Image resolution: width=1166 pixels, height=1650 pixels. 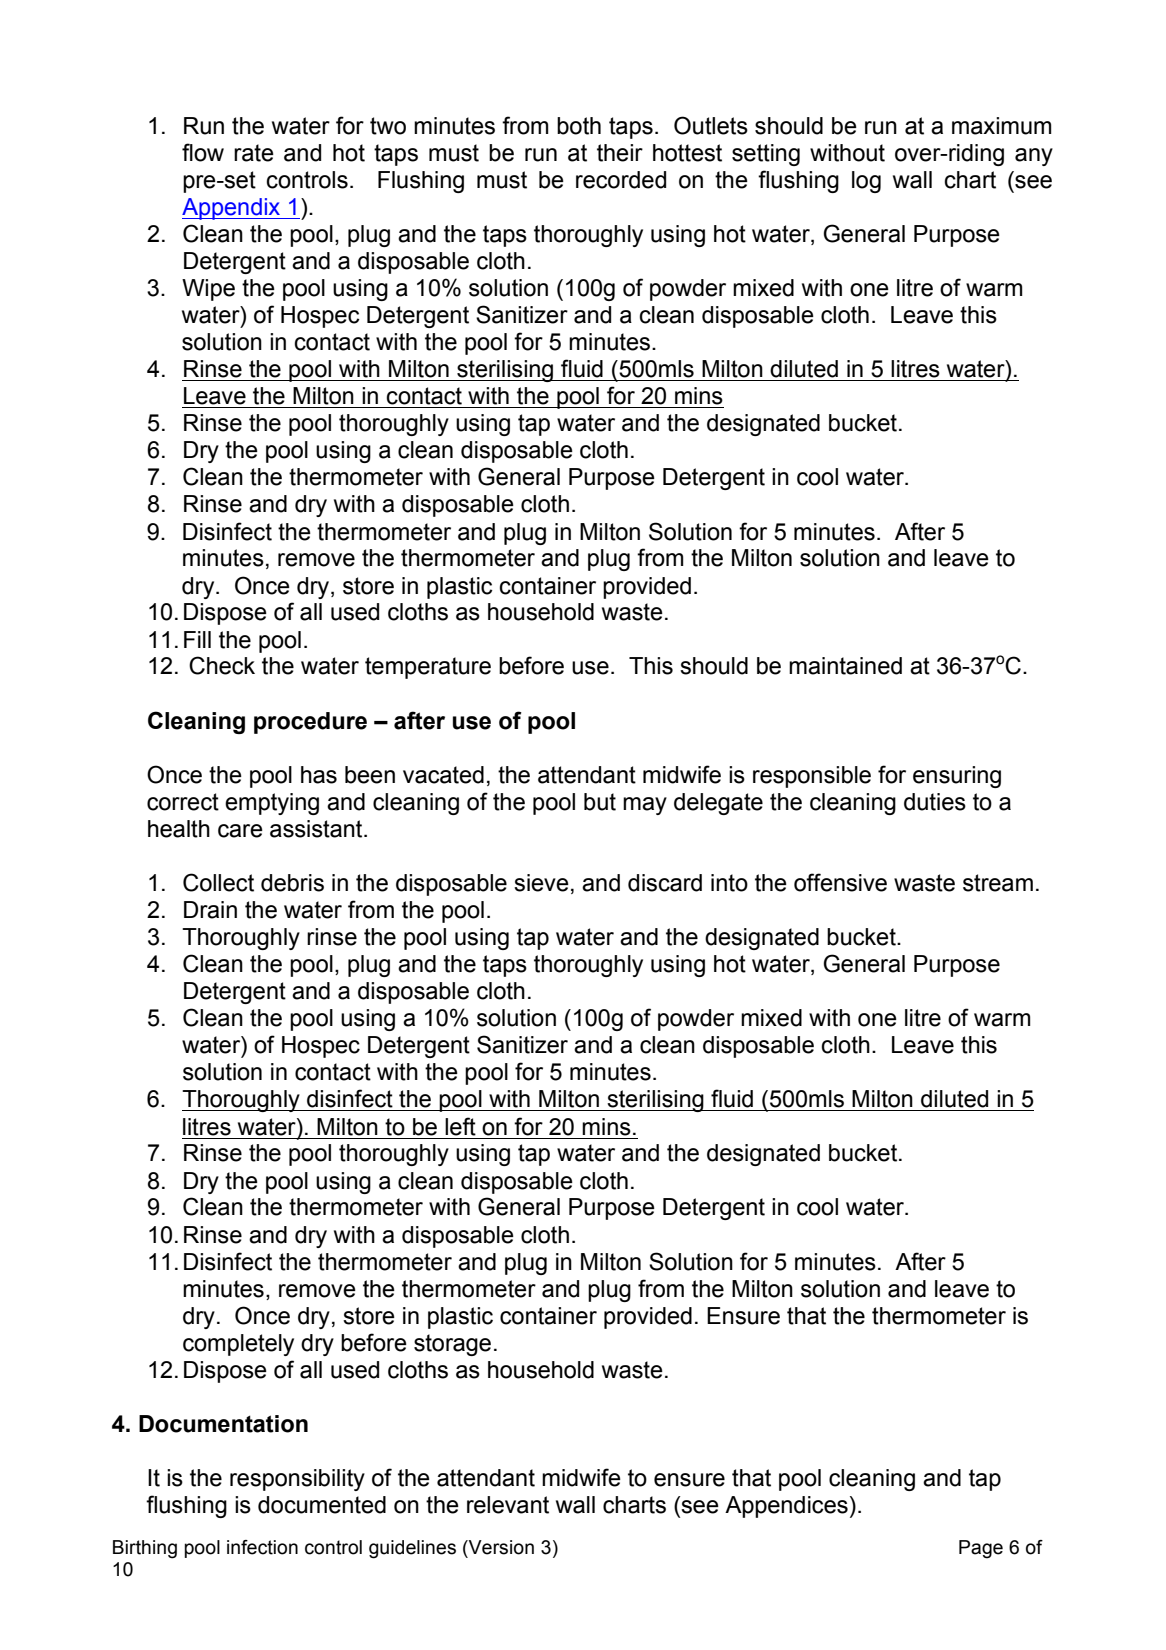 What do you see at coordinates (508, 1505) in the screenshot?
I see `relevant` at bounding box center [508, 1505].
